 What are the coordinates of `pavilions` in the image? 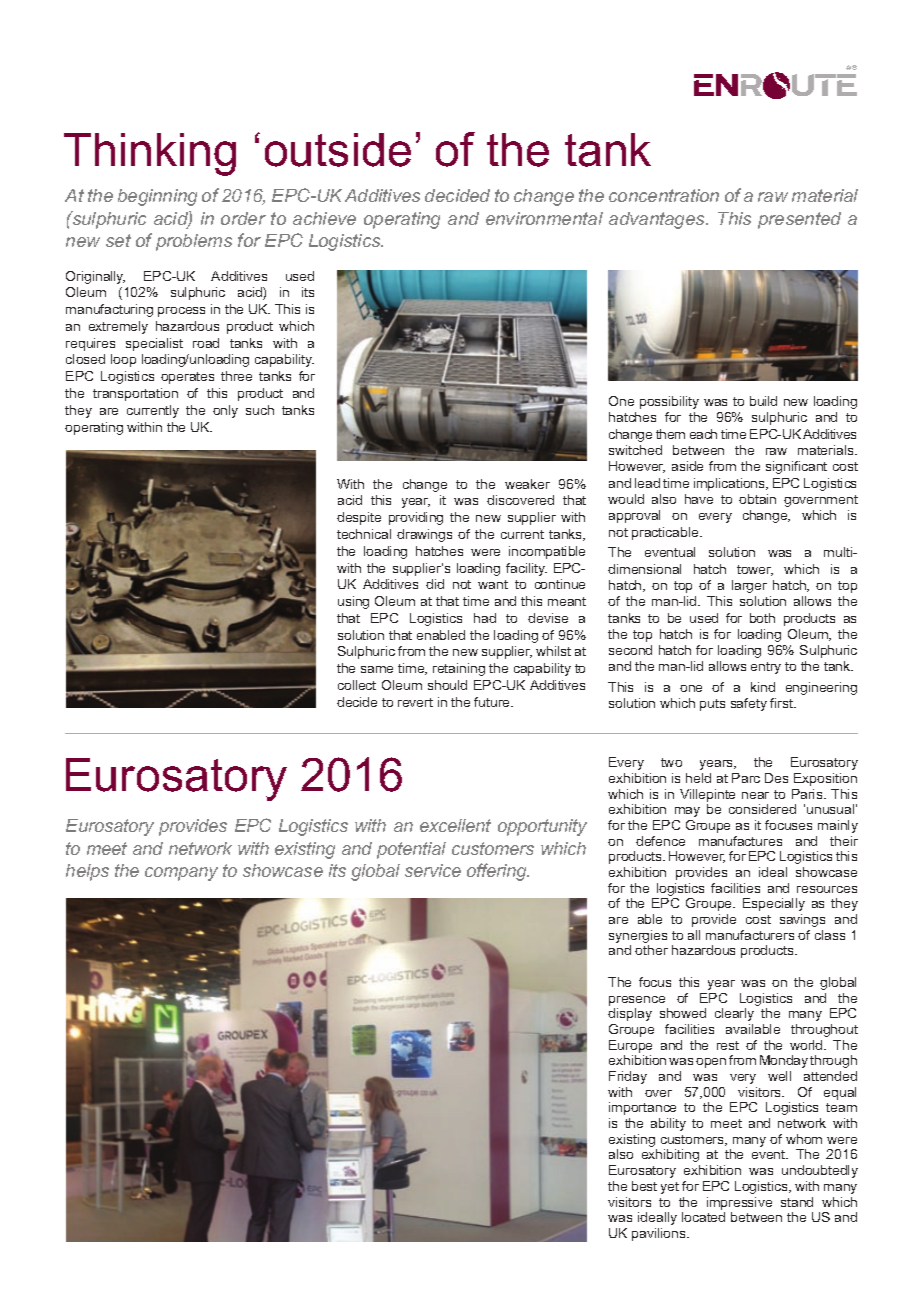 It's located at (660, 1234).
